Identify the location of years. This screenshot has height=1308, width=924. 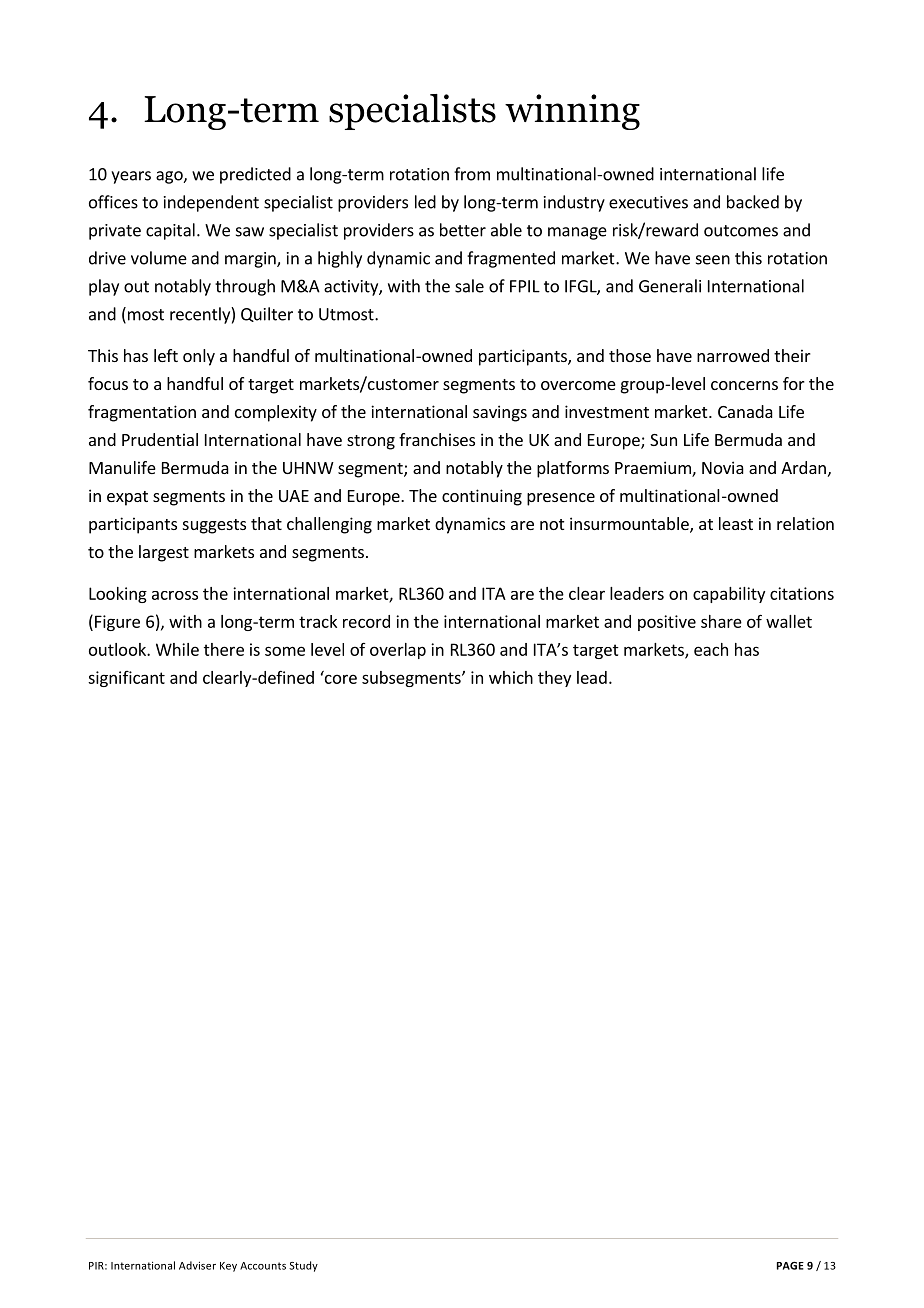
(131, 177).
